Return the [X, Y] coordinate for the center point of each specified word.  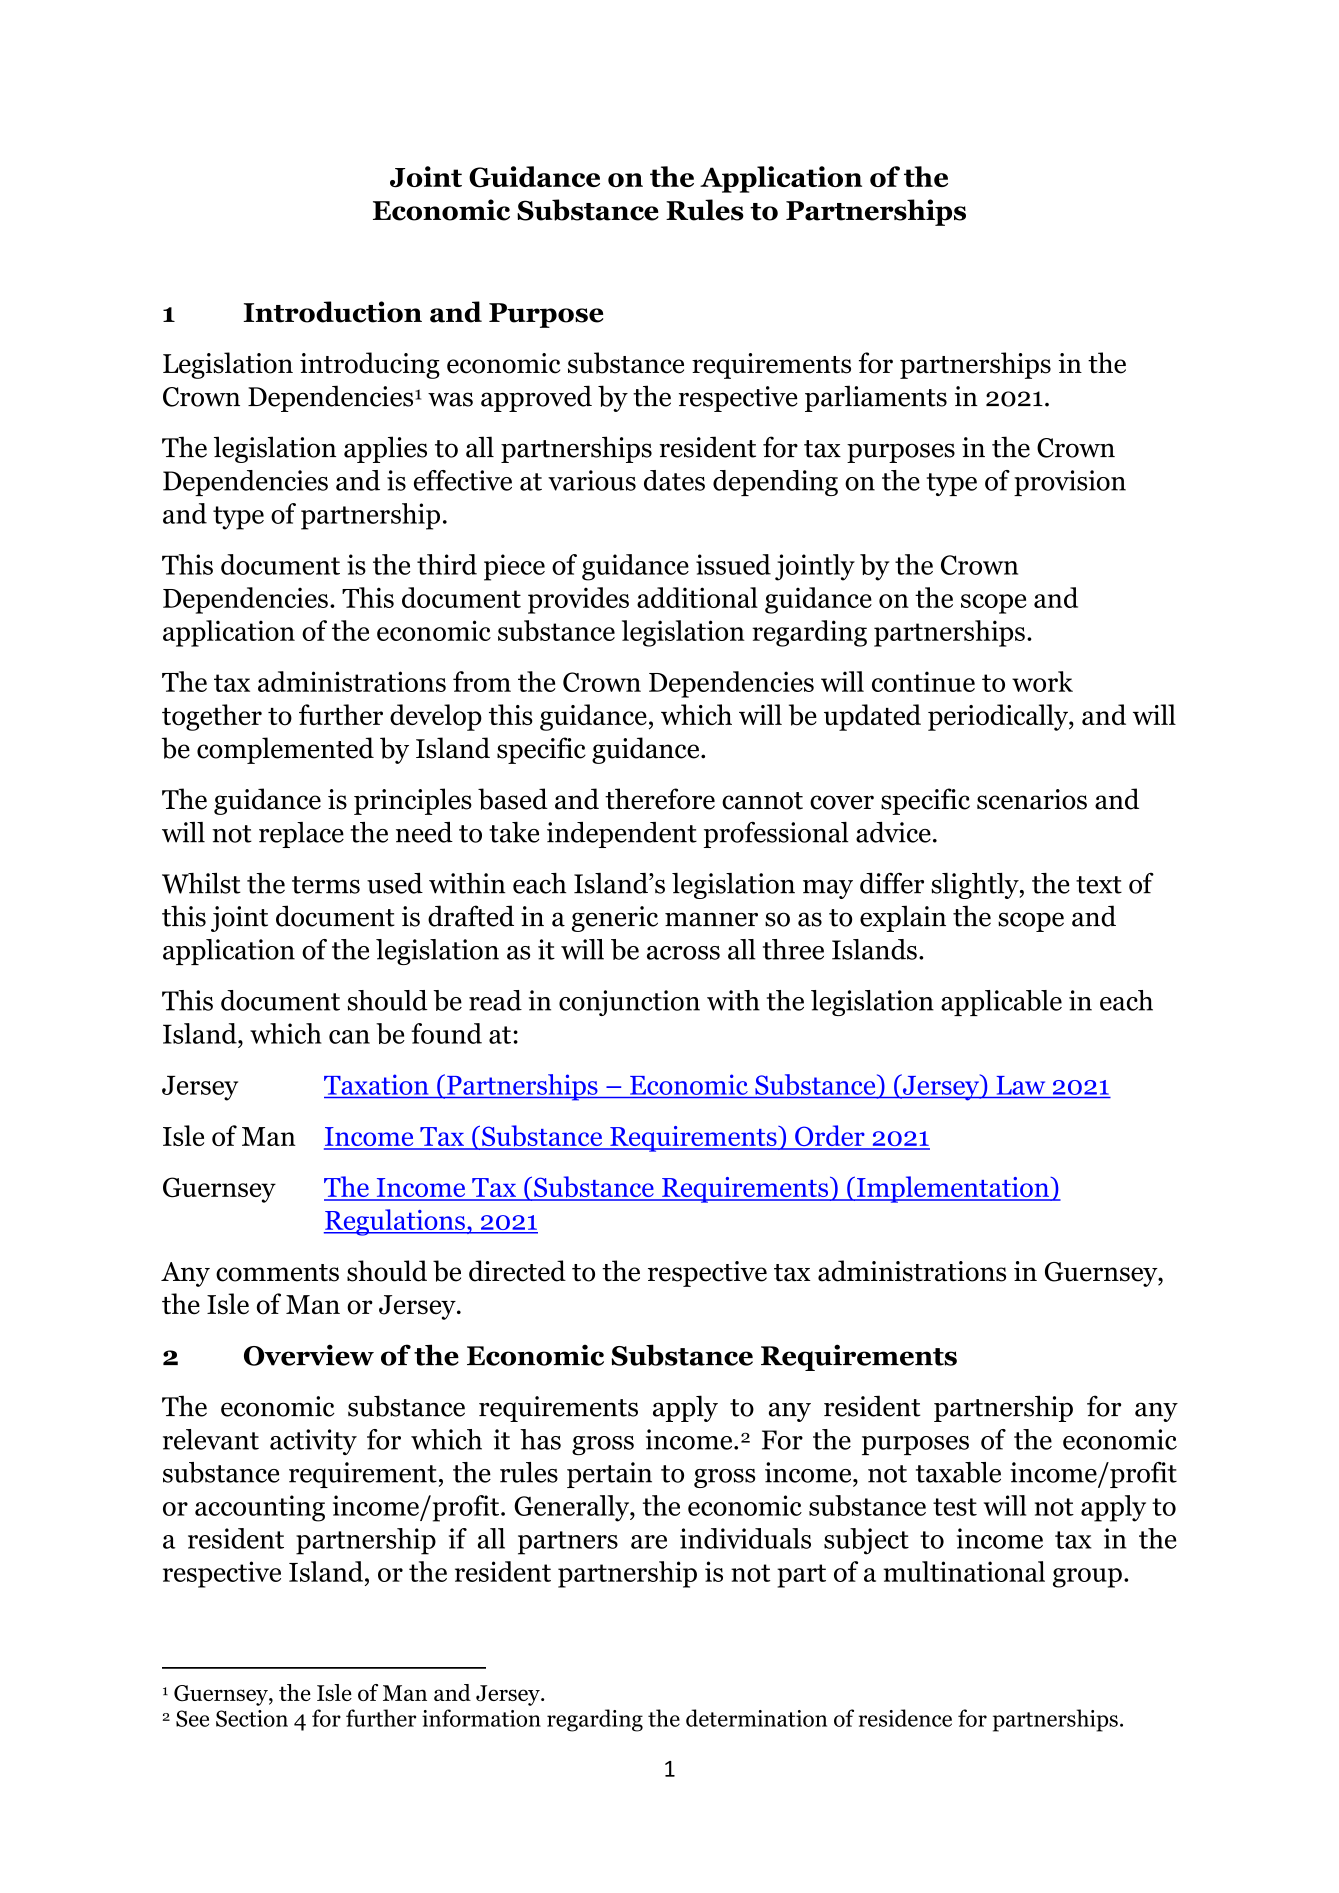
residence [905, 1718]
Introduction [332, 312]
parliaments [876, 398]
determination [756, 1718]
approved [536, 398]
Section [252, 1718]
